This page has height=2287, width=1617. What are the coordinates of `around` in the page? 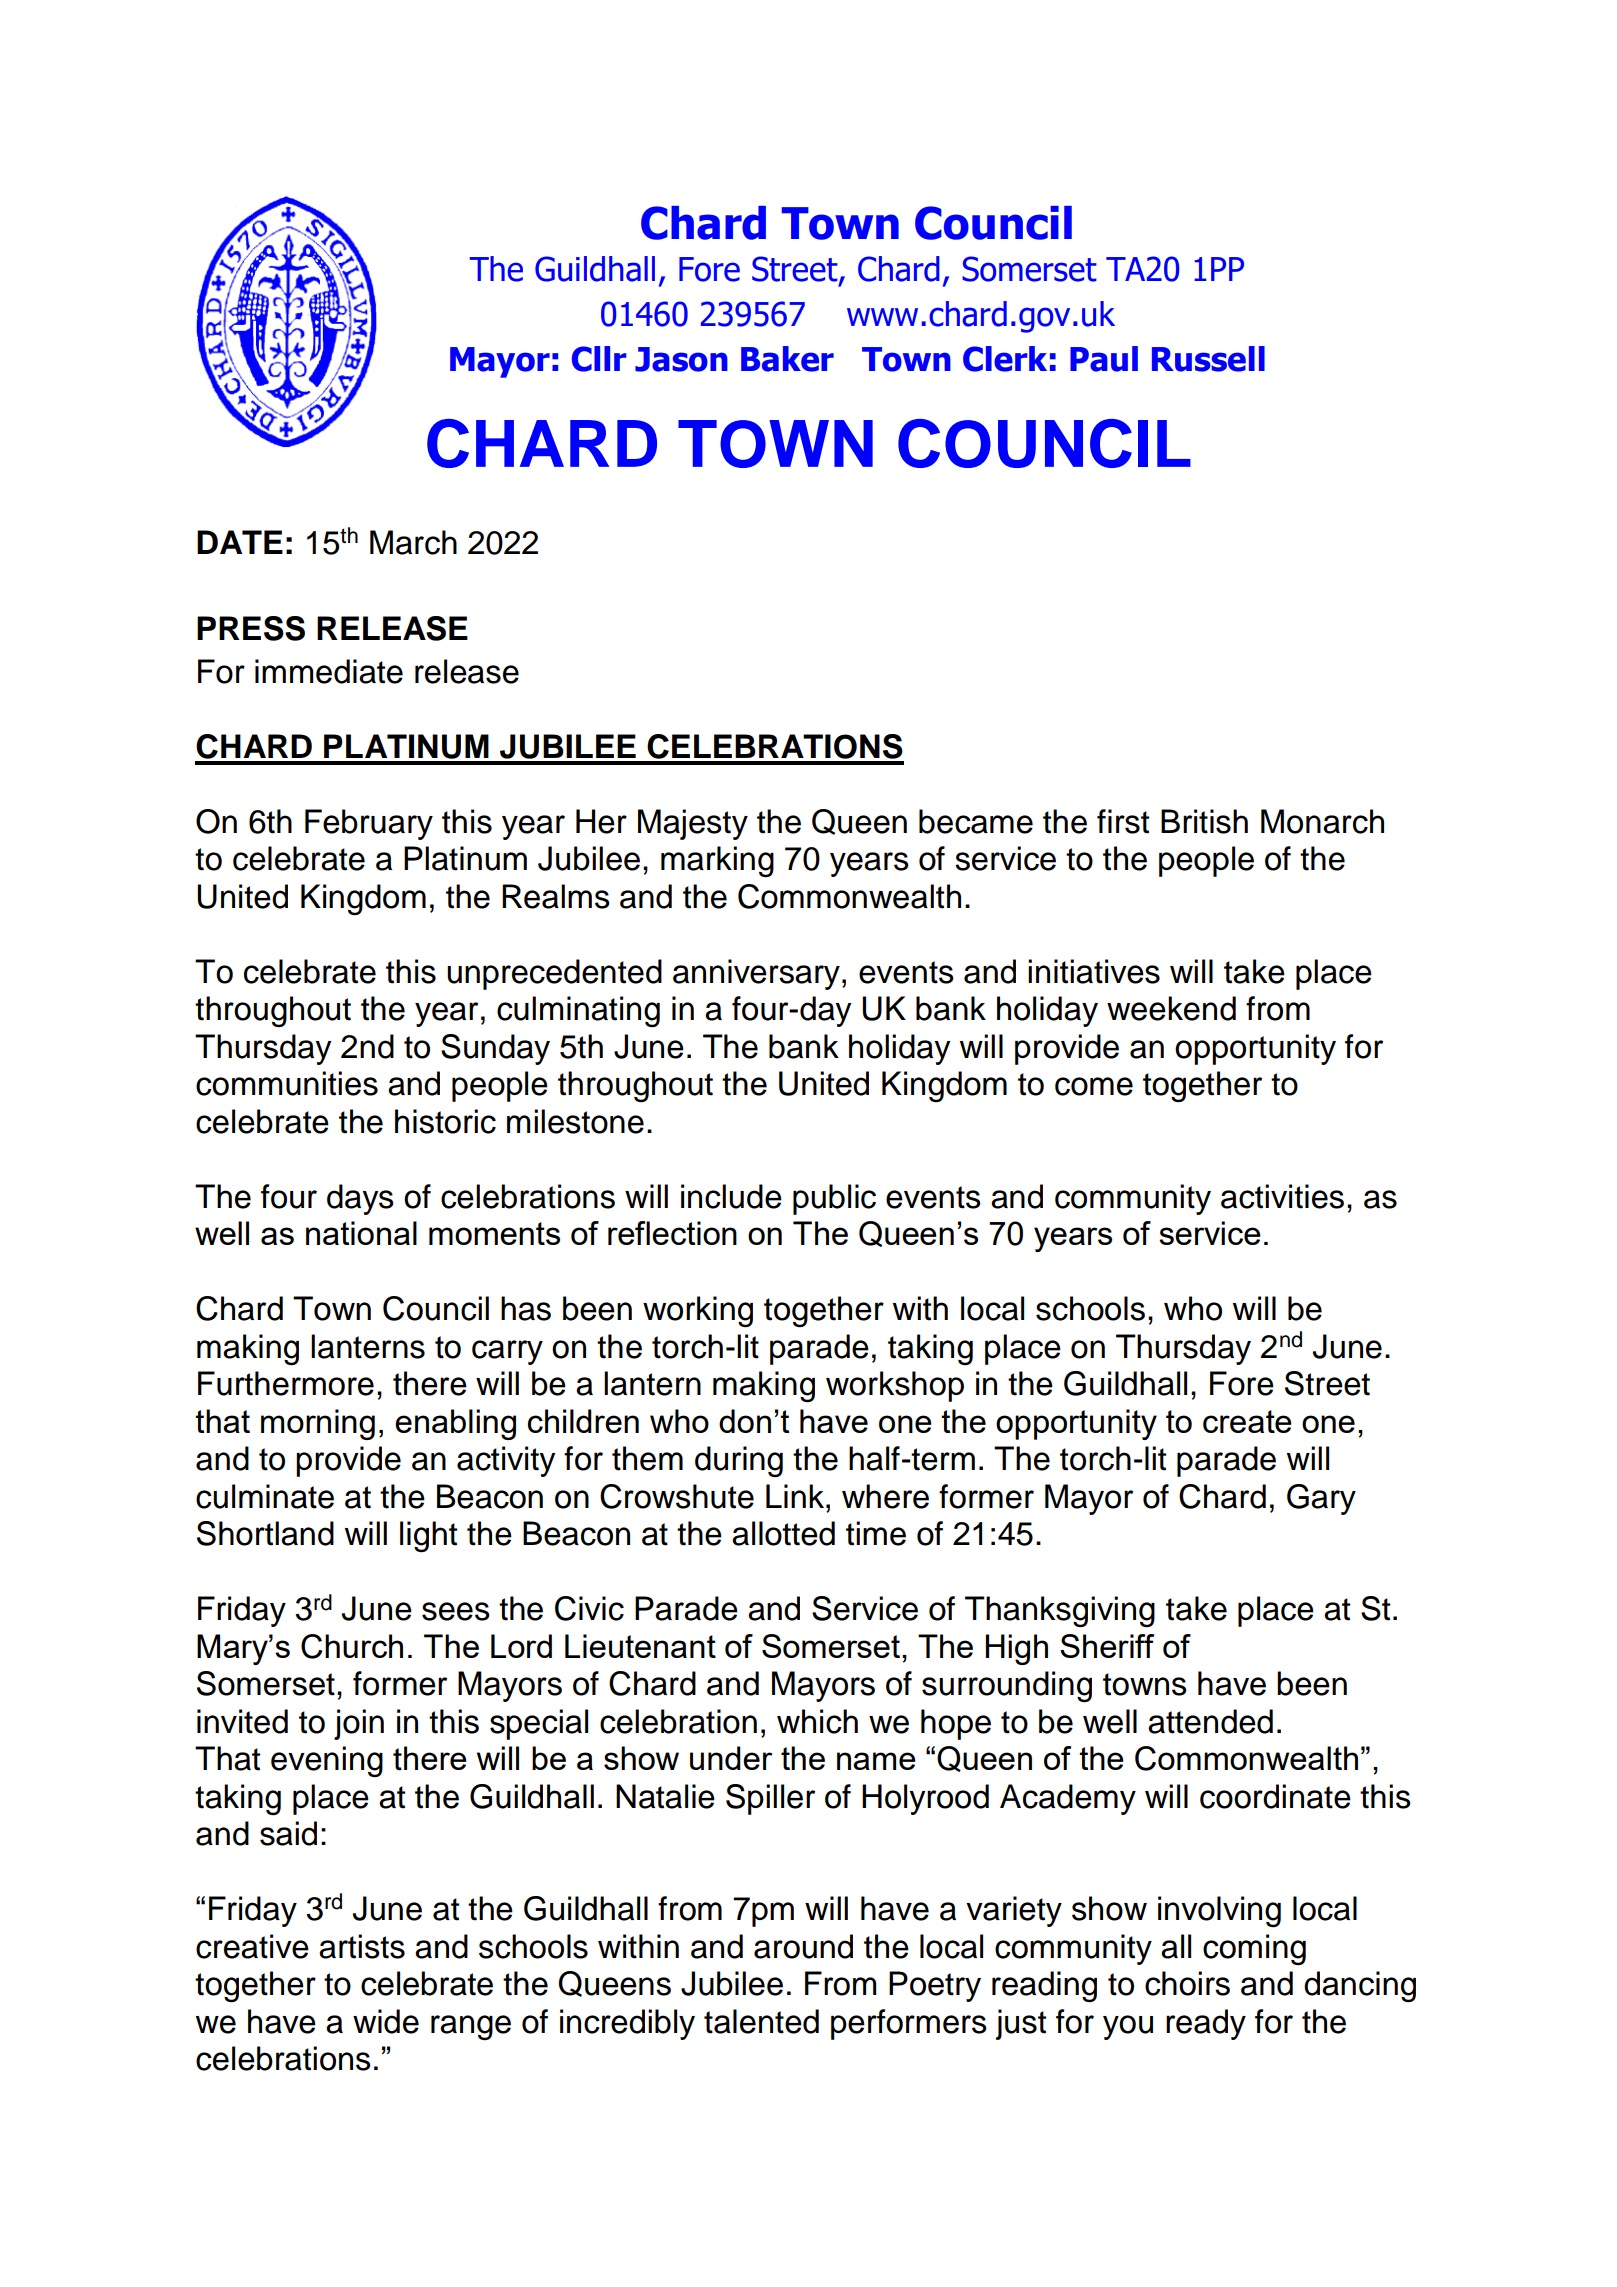 It's located at (803, 1946).
